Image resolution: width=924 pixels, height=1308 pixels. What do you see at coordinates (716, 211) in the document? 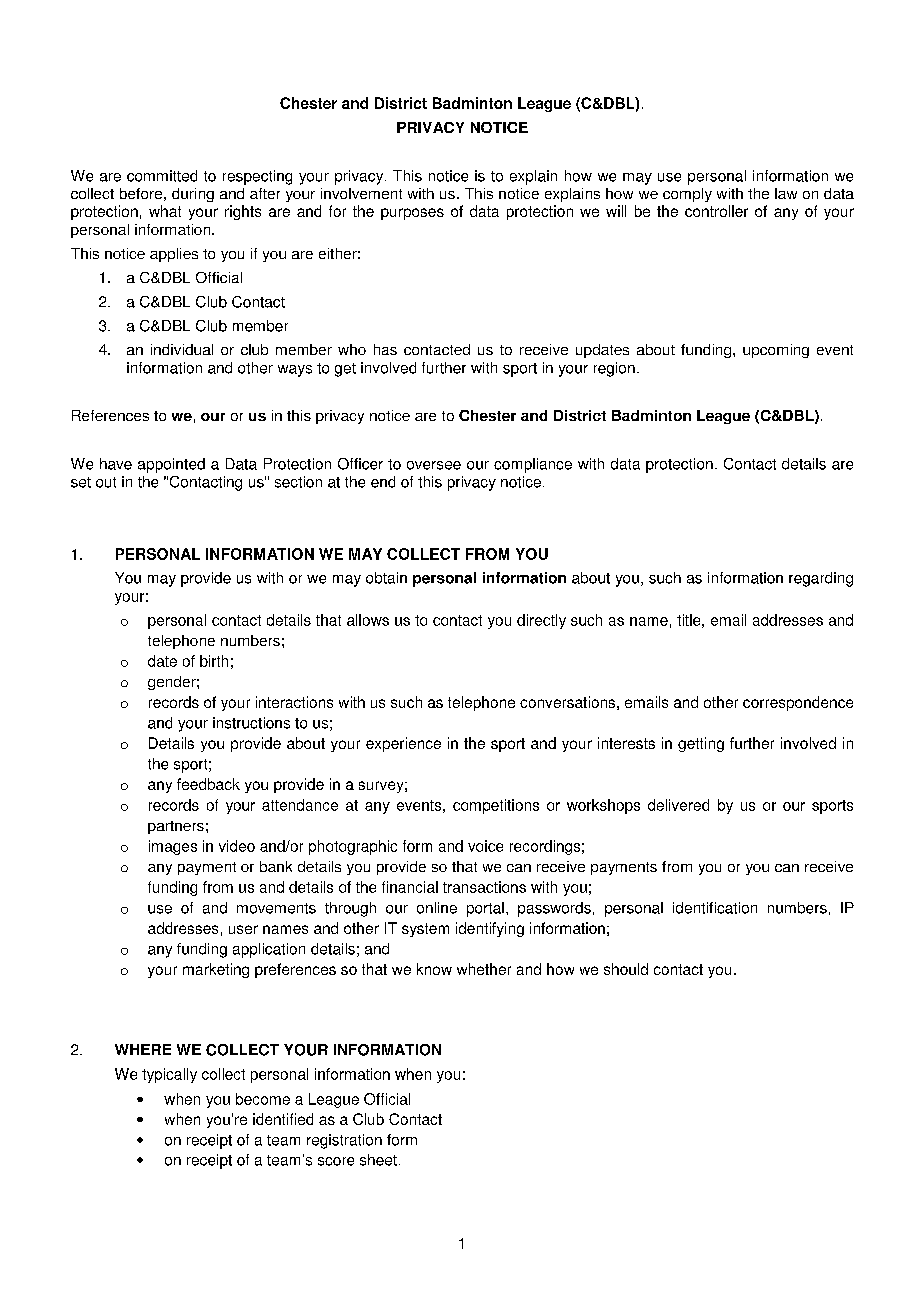
I see `controller` at bounding box center [716, 211].
